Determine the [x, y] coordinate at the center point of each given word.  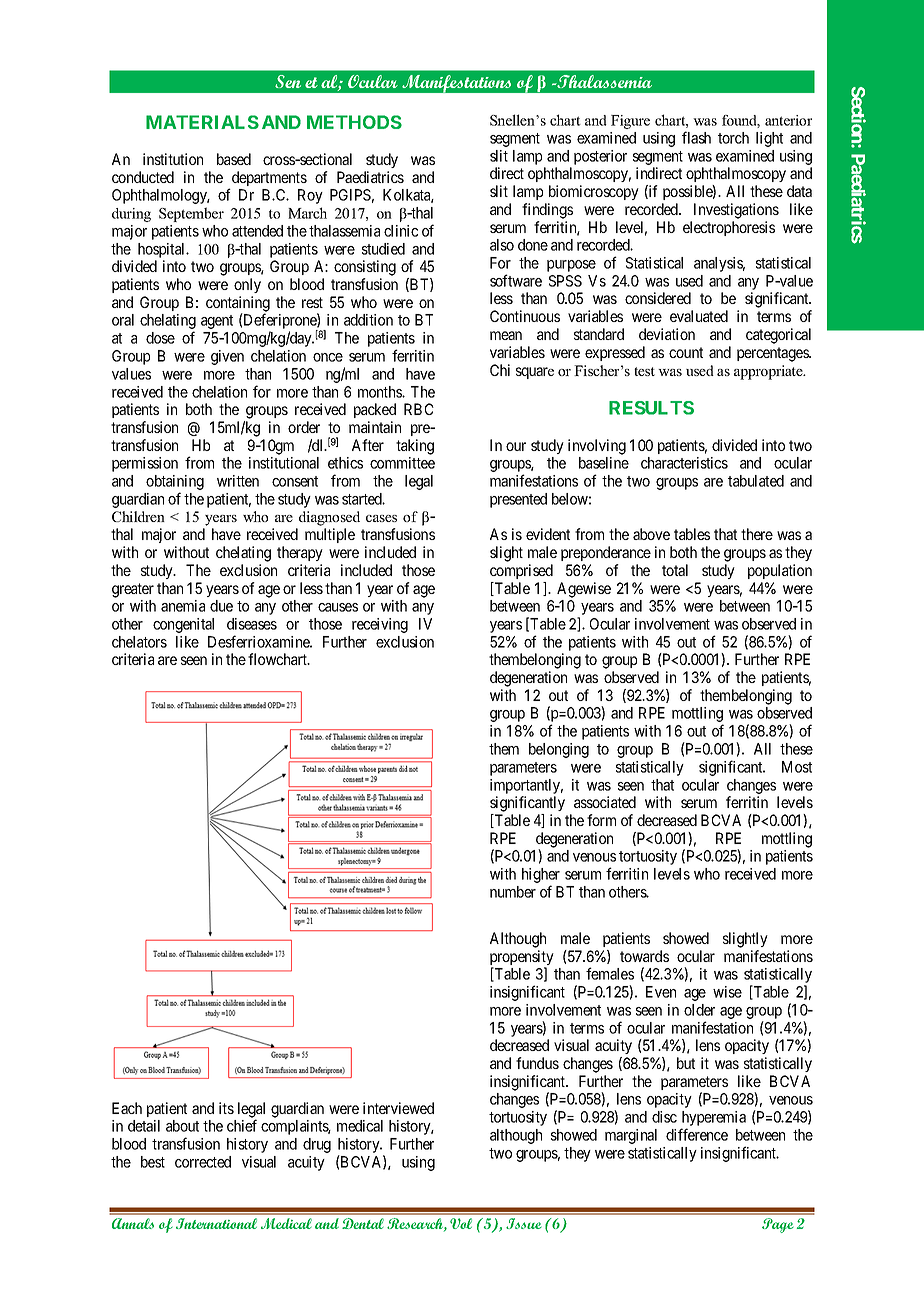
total [675, 570]
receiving [380, 625]
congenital [183, 625]
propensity [522, 959]
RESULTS [651, 408]
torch [733, 138]
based [234, 159]
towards [644, 956]
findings [547, 211]
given [227, 357]
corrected [203, 1162]
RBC [419, 409]
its [226, 1108]
